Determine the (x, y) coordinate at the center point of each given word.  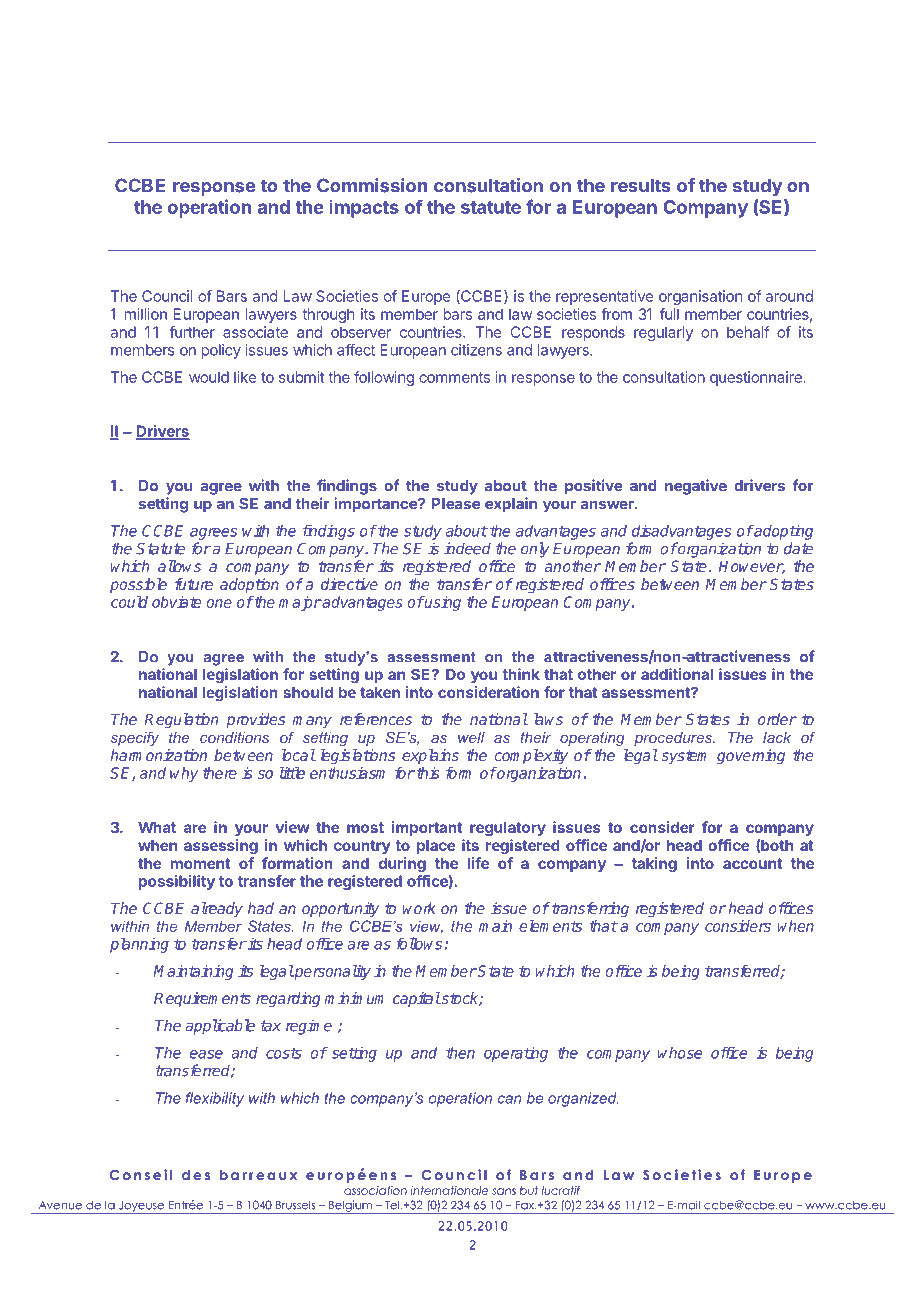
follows (419, 943)
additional (677, 674)
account (753, 863)
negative (696, 487)
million (145, 314)
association (375, 1190)
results (641, 185)
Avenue (60, 1205)
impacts (364, 208)
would (209, 377)
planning (139, 945)
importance (376, 505)
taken (380, 692)
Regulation (181, 720)
